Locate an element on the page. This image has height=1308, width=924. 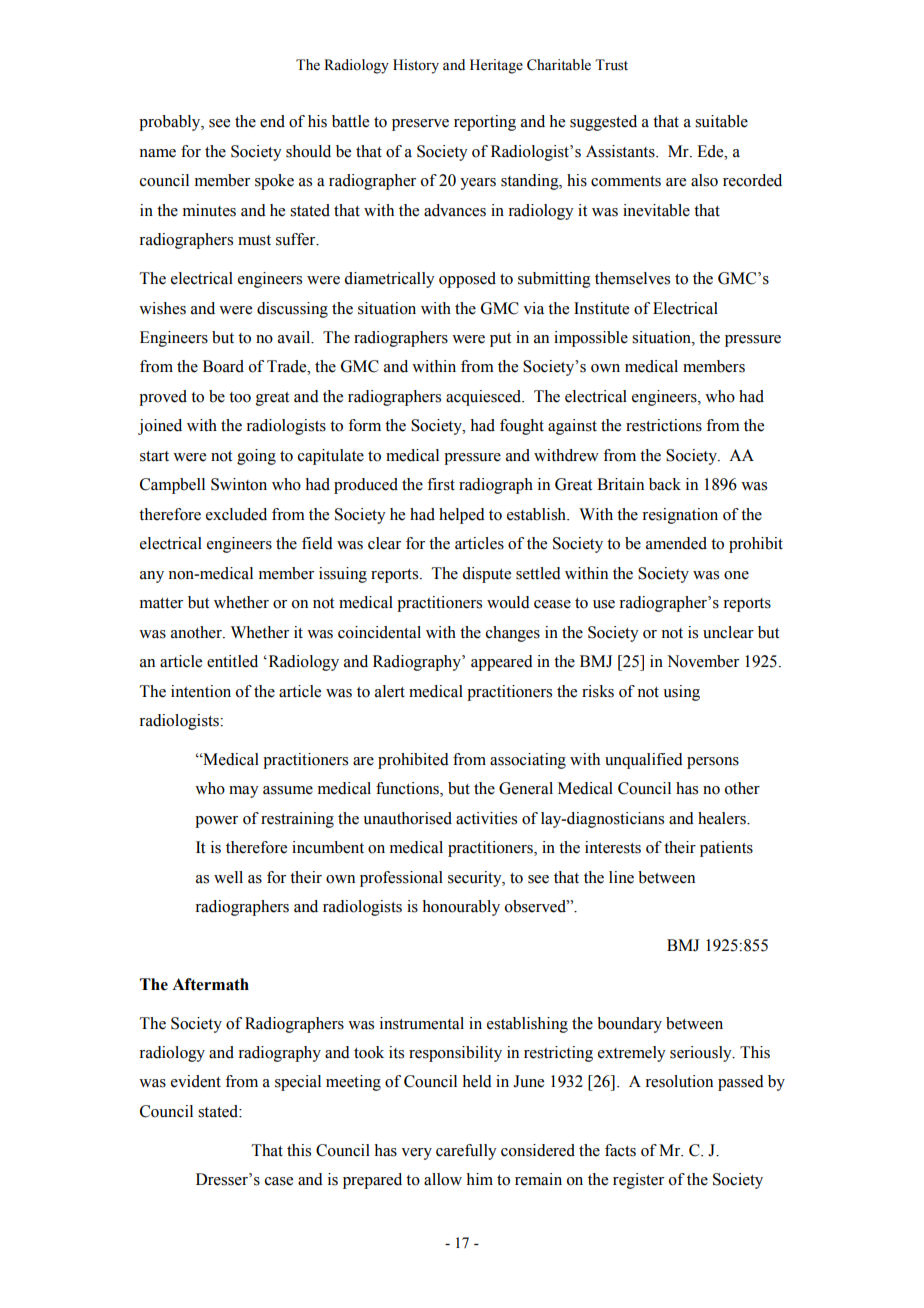
reporting is located at coordinates (485, 123).
